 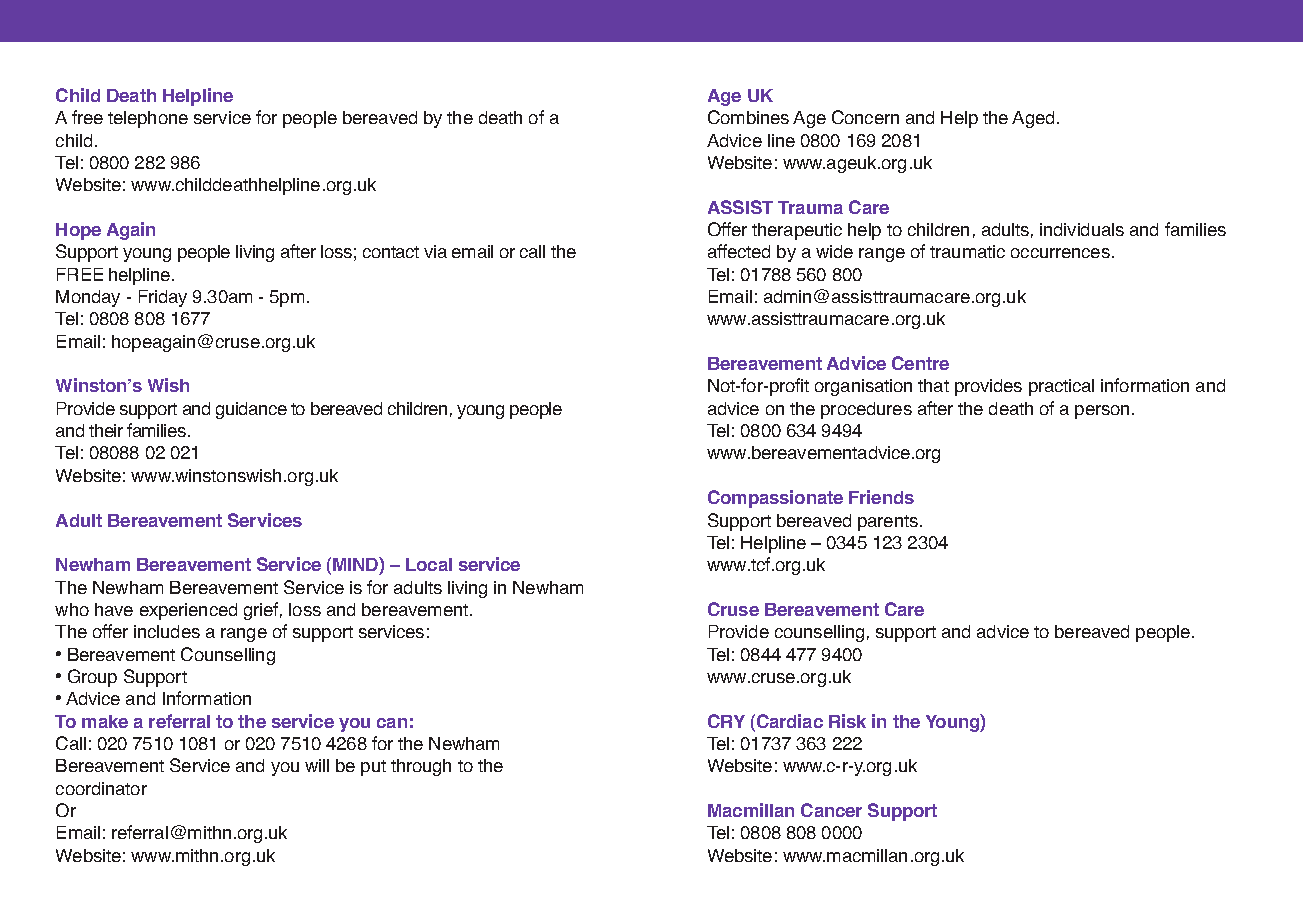 I want to click on their, so click(x=106, y=430).
